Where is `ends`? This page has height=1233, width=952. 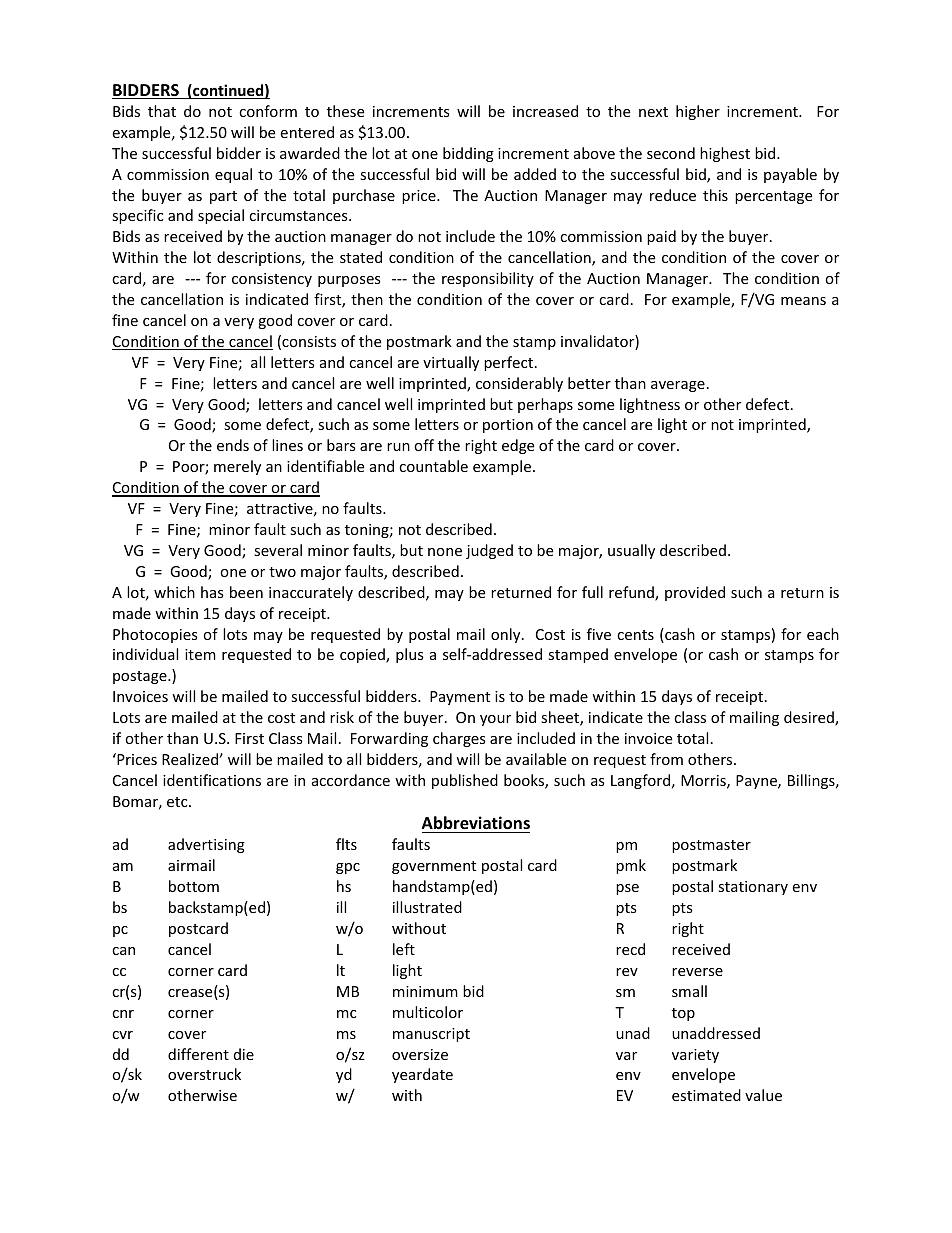
ends is located at coordinates (233, 445).
